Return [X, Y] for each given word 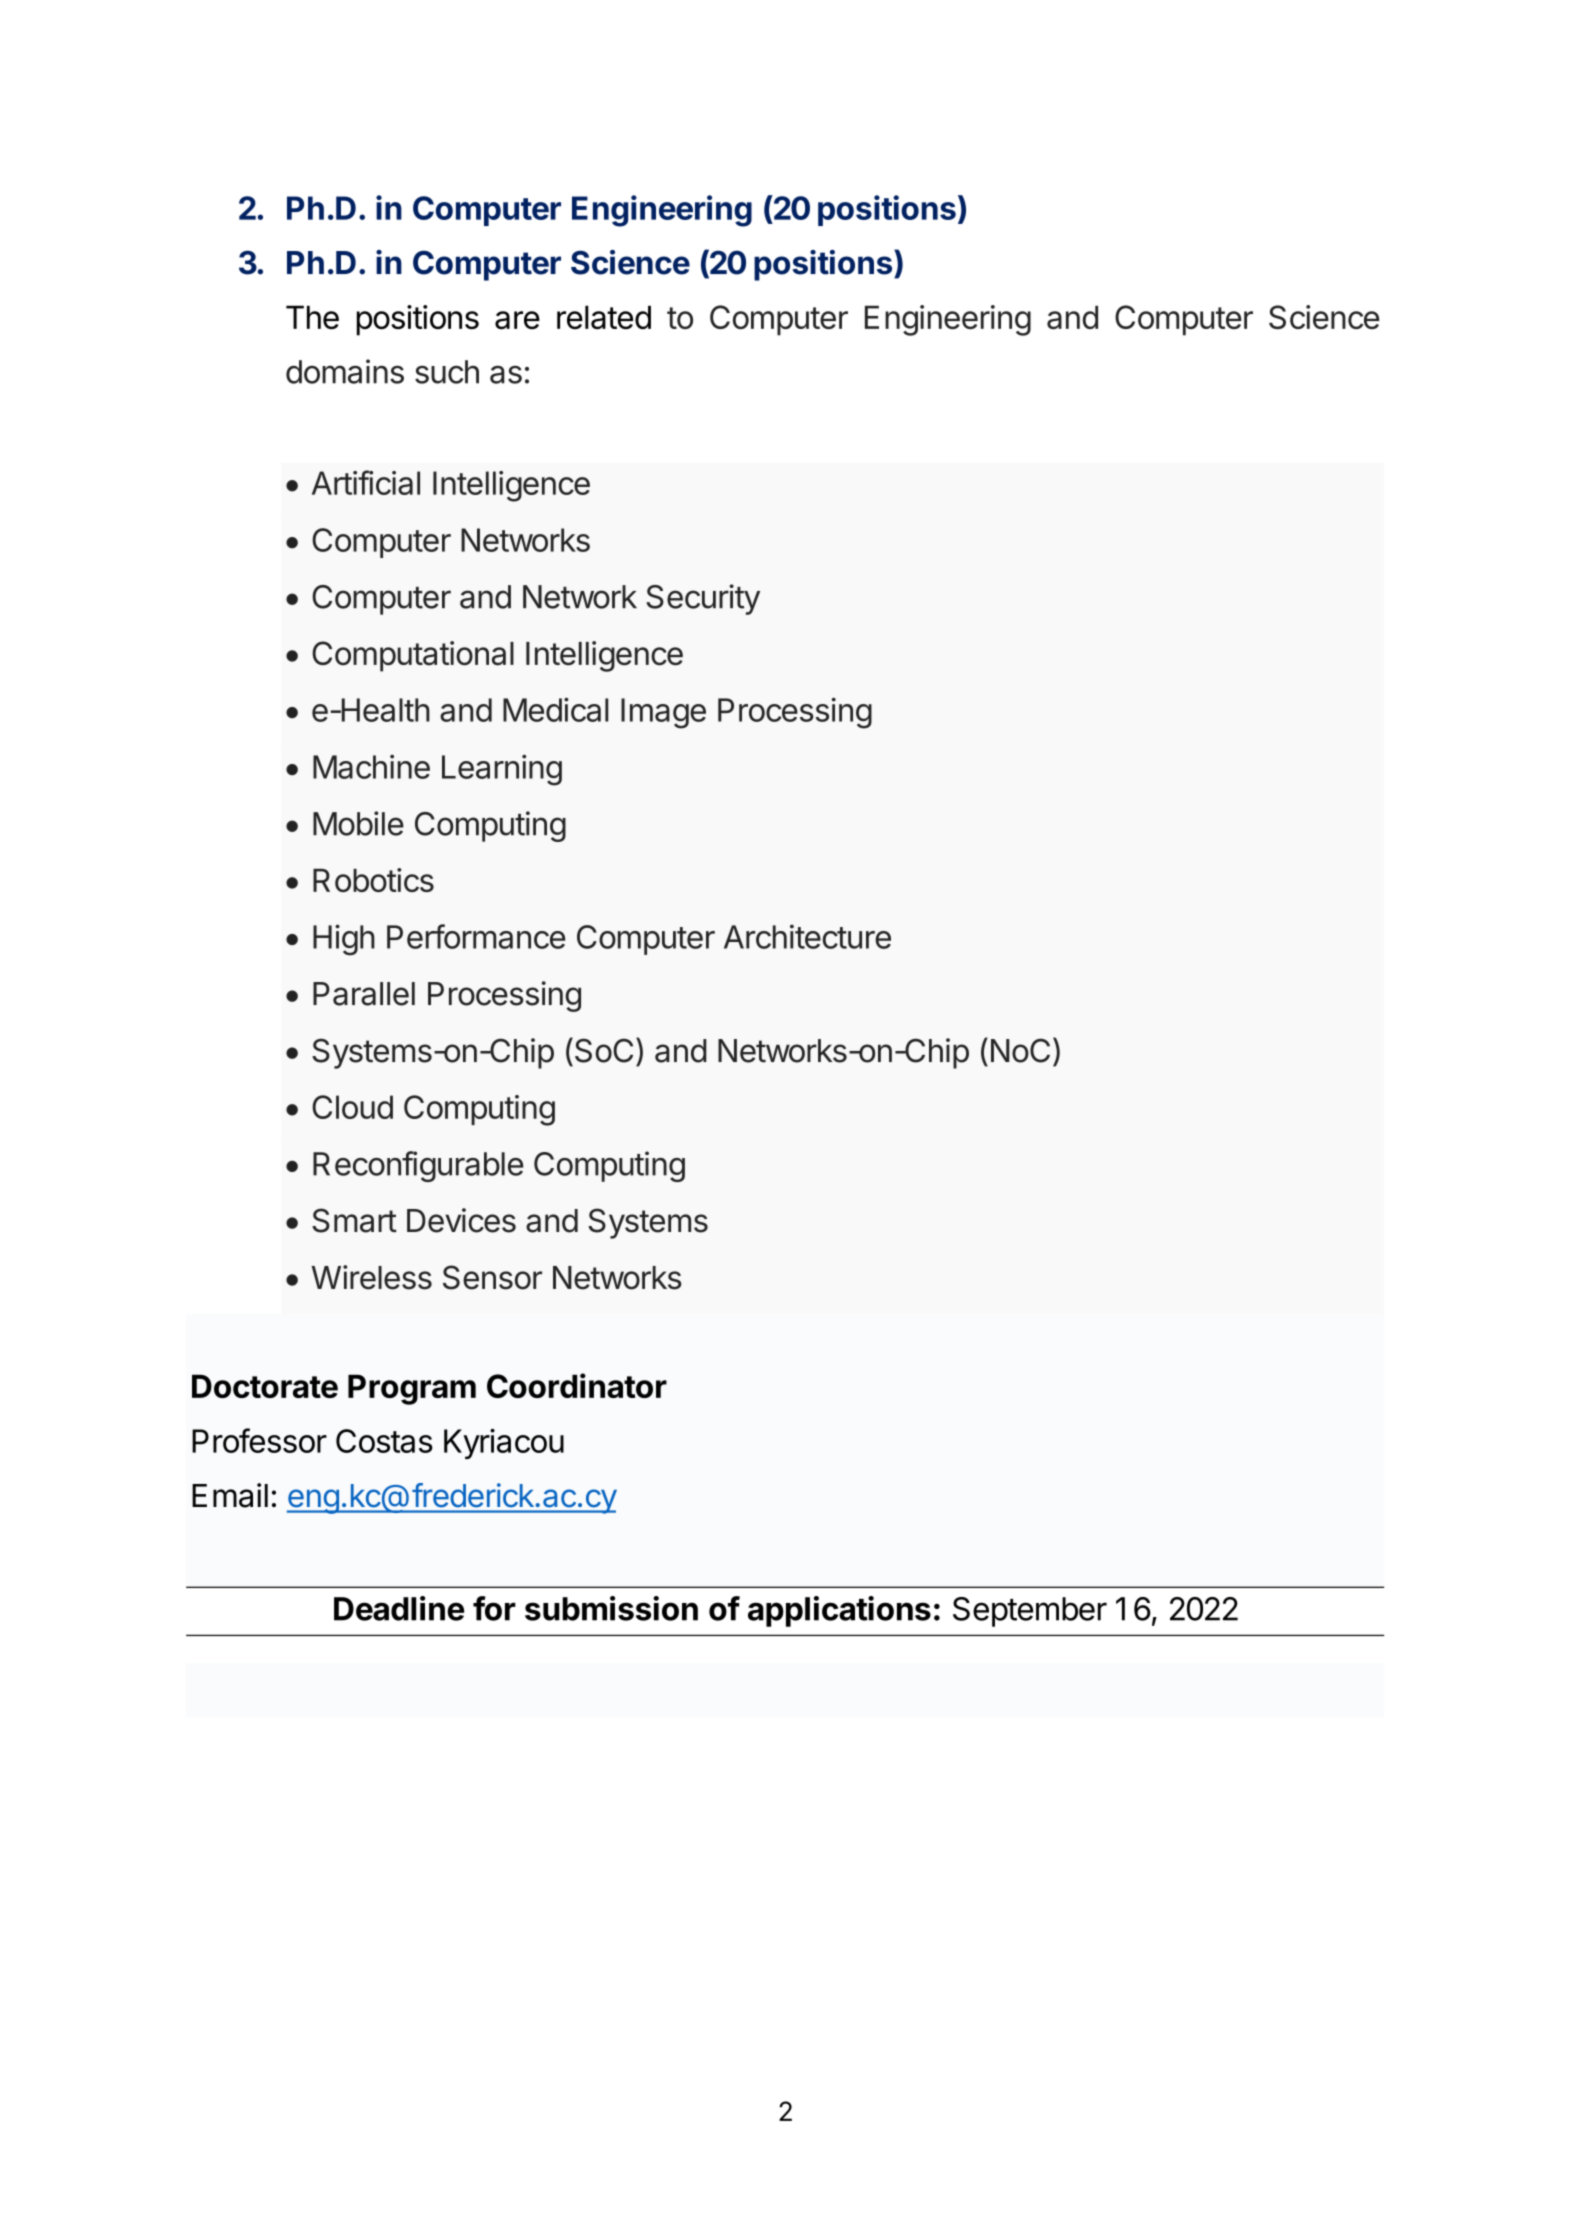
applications [839, 1611]
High [344, 940]
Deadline [399, 1608]
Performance [476, 936]
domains [345, 371]
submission [611, 1608]
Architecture [807, 936]
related [604, 317]
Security [703, 599]
